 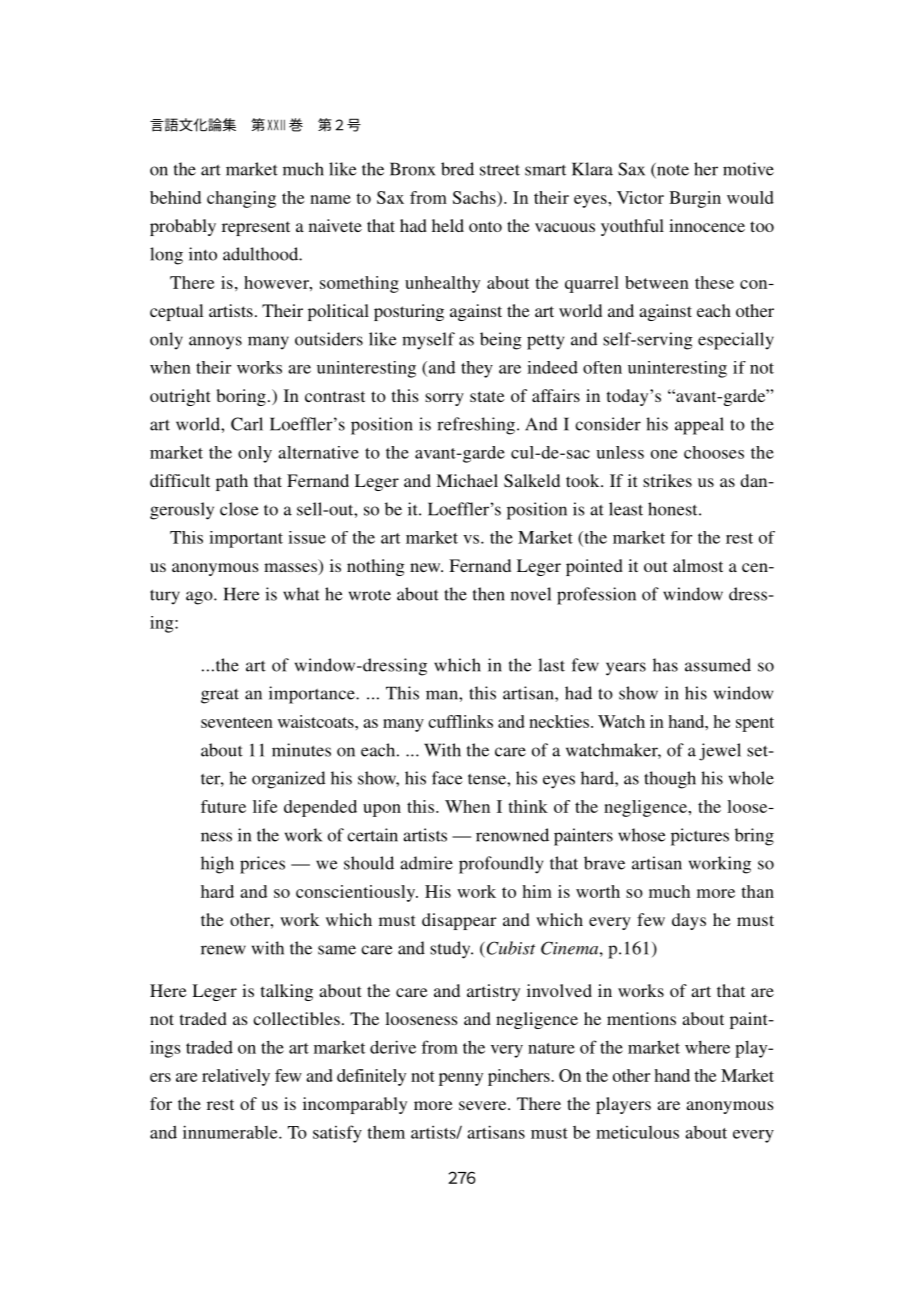 What do you see at coordinates (475, 197) in the screenshot?
I see `Sachs` at bounding box center [475, 197].
